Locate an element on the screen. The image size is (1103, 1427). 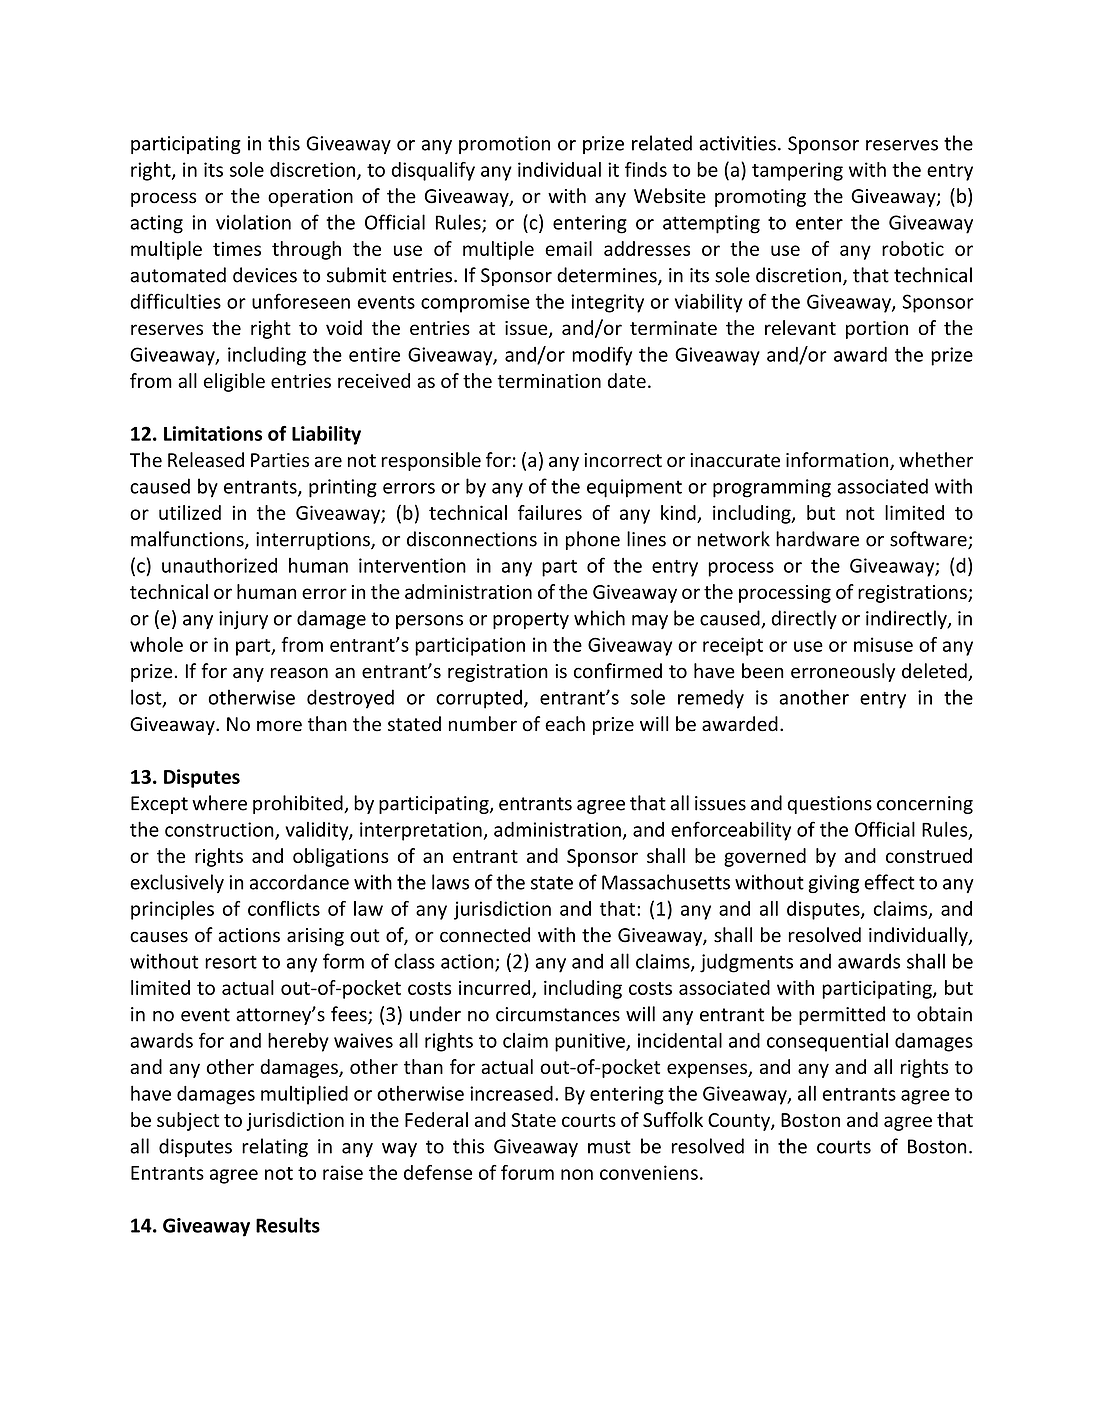
promotion is located at coordinates (504, 145).
